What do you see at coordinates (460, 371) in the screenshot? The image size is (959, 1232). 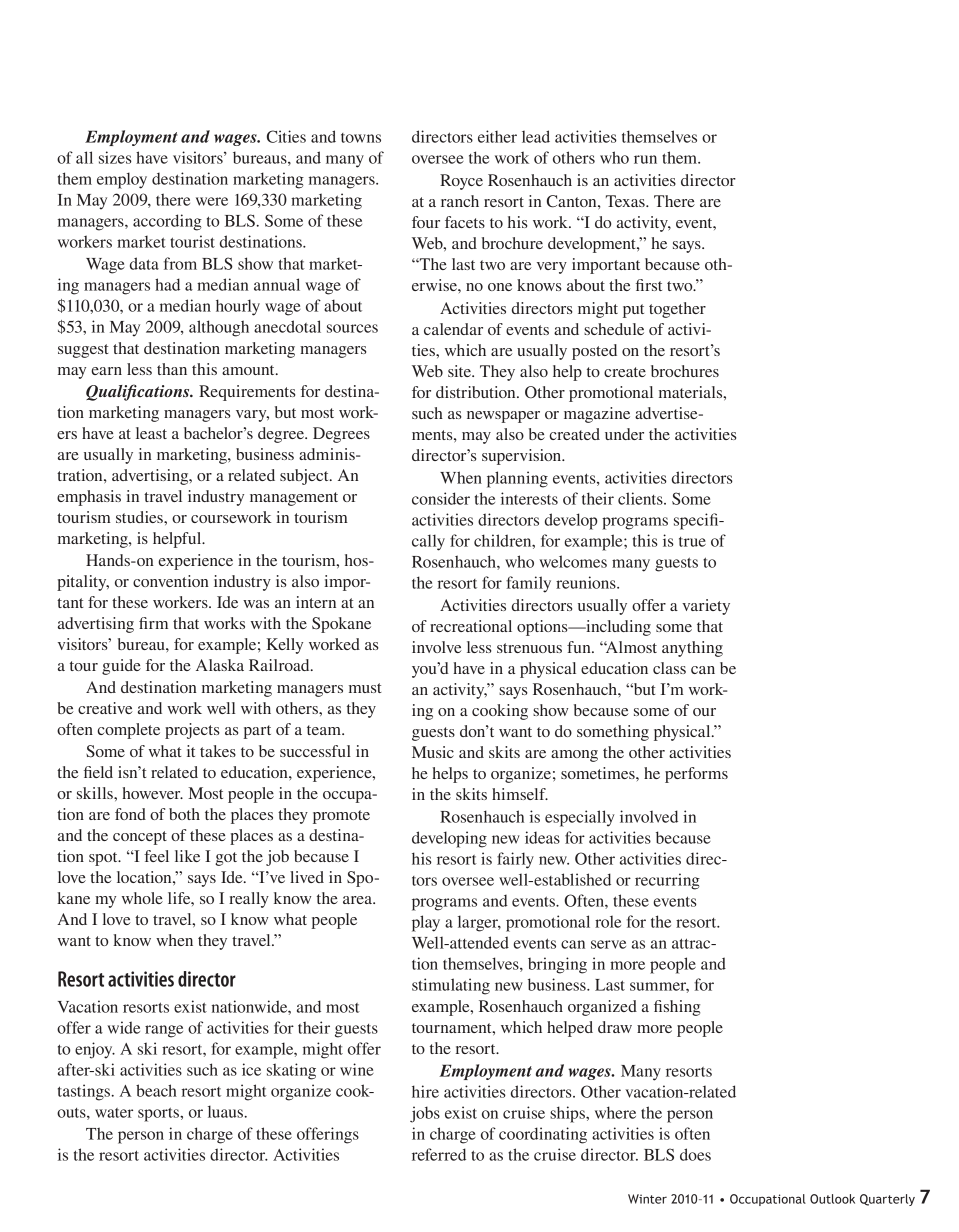 I see `site` at bounding box center [460, 371].
